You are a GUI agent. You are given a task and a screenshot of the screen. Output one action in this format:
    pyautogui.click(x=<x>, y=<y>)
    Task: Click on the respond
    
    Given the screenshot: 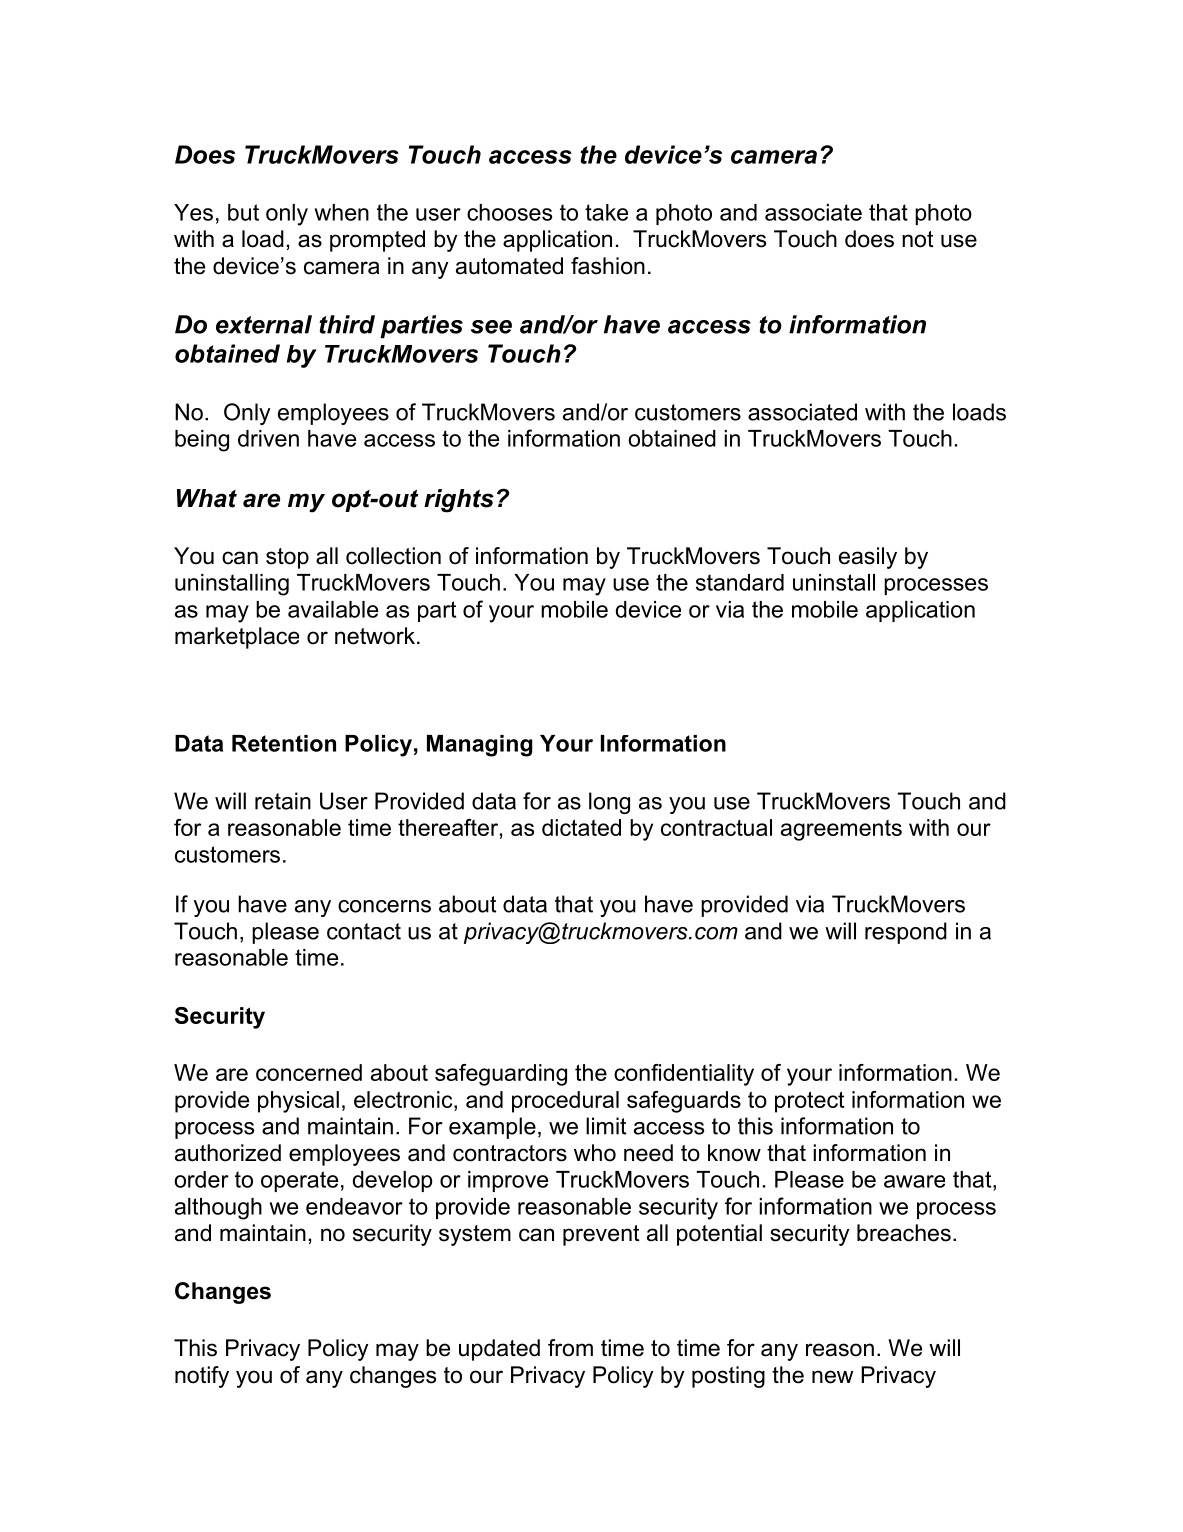 What is the action you would take?
    pyautogui.click(x=906, y=933)
